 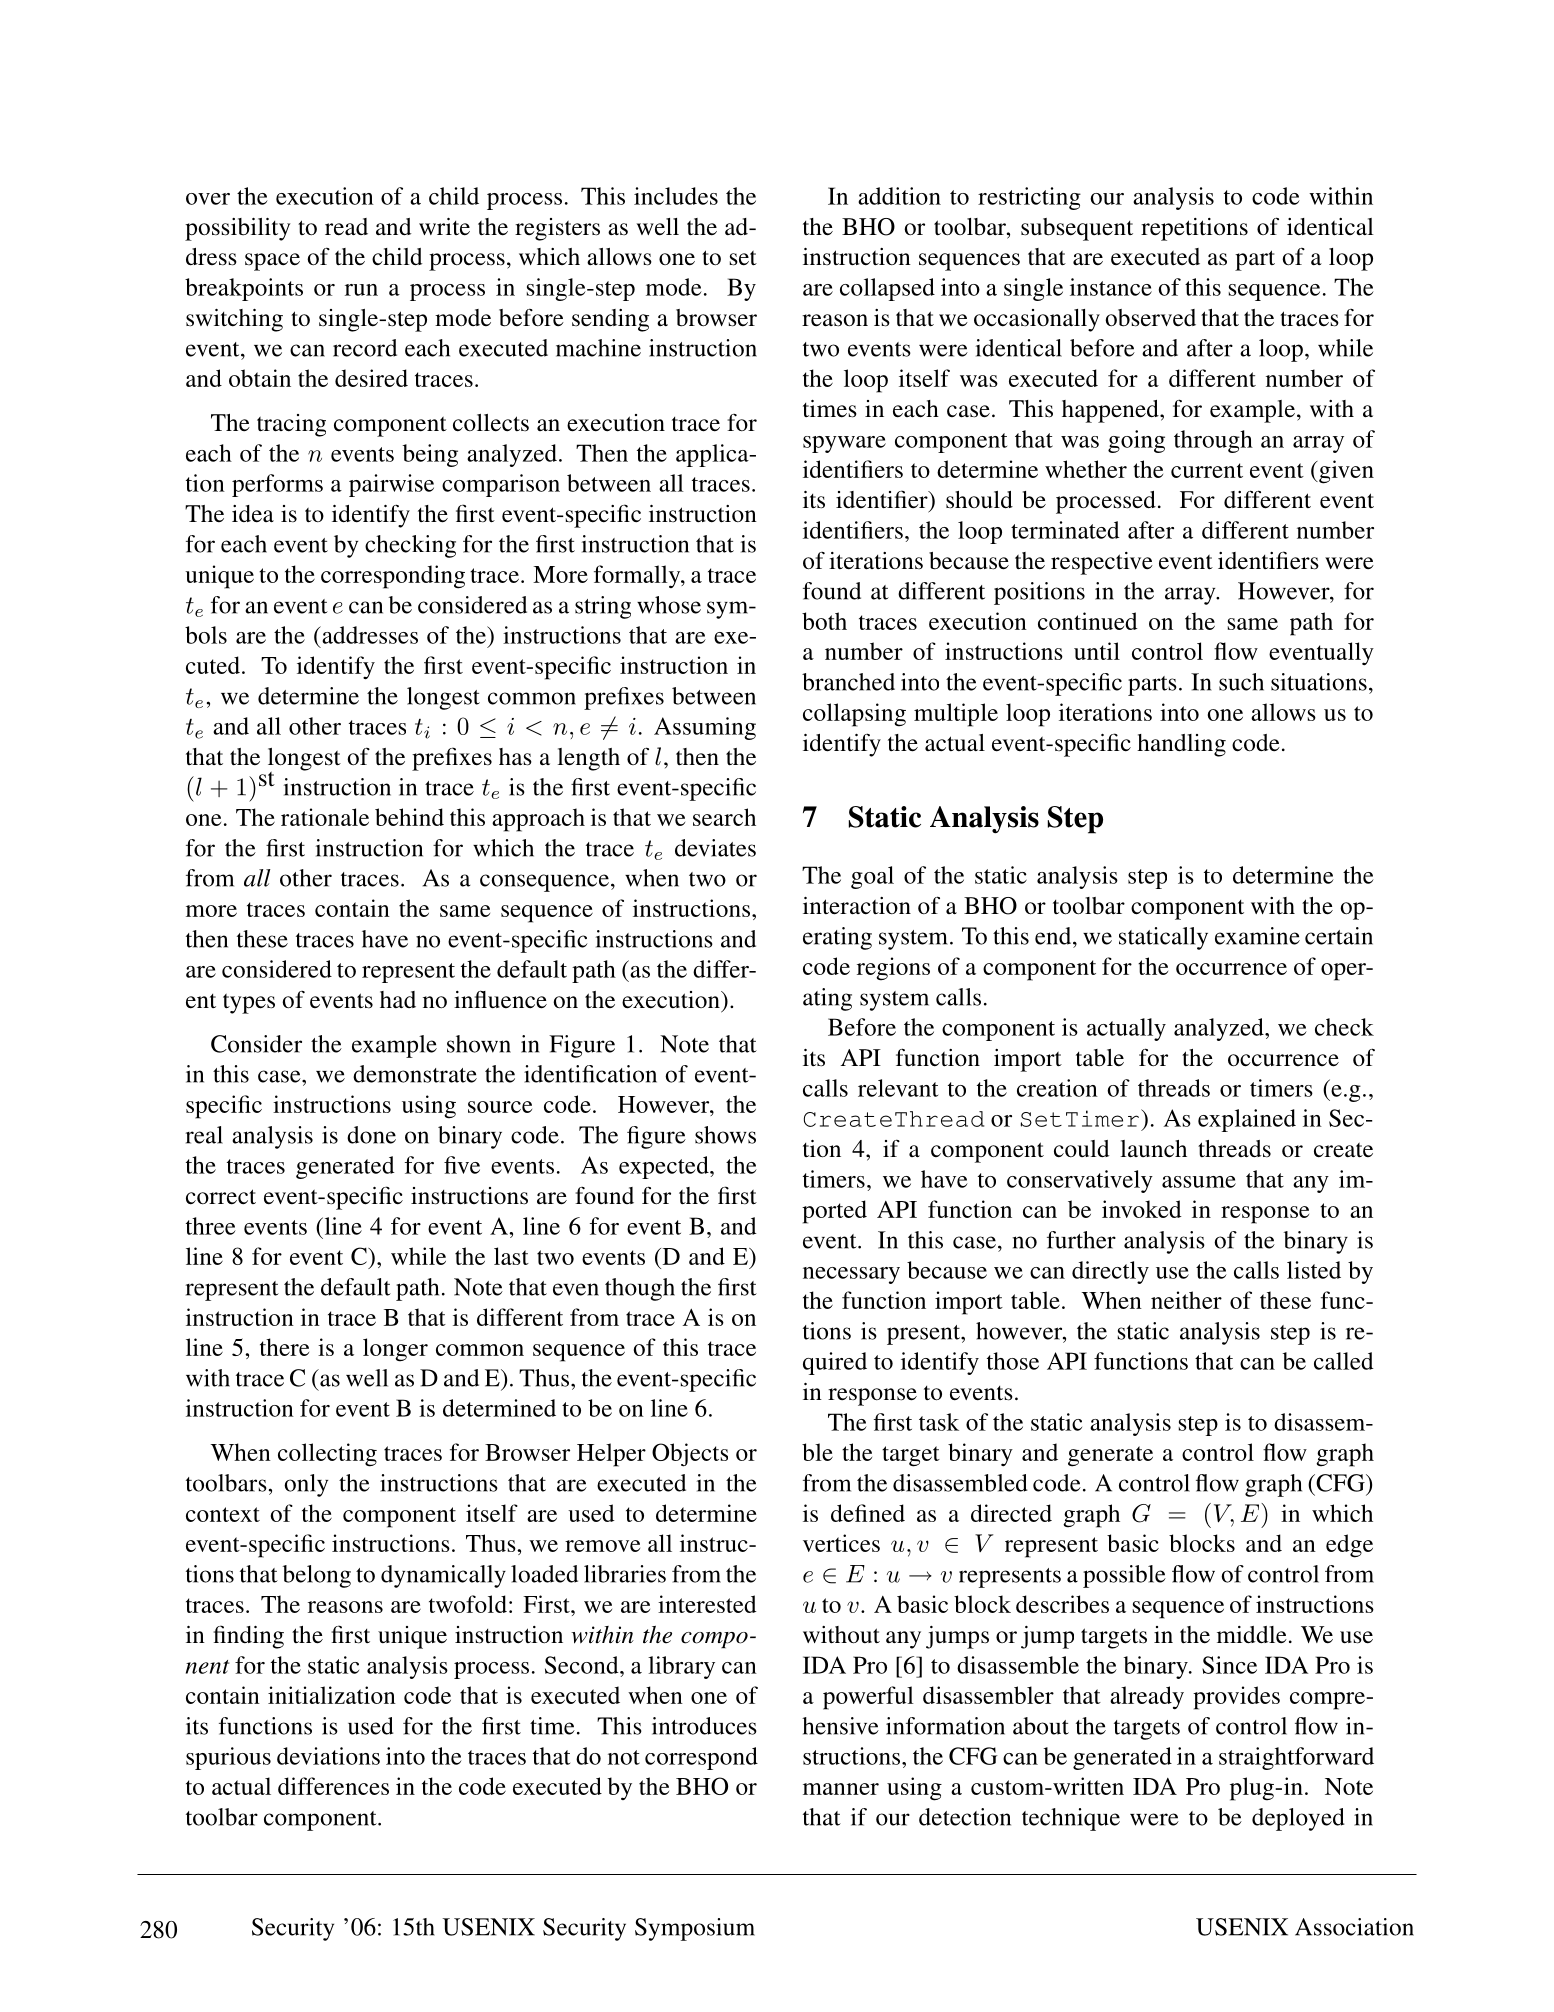 What do you see at coordinates (361, 290) in the screenshot?
I see `run` at bounding box center [361, 290].
